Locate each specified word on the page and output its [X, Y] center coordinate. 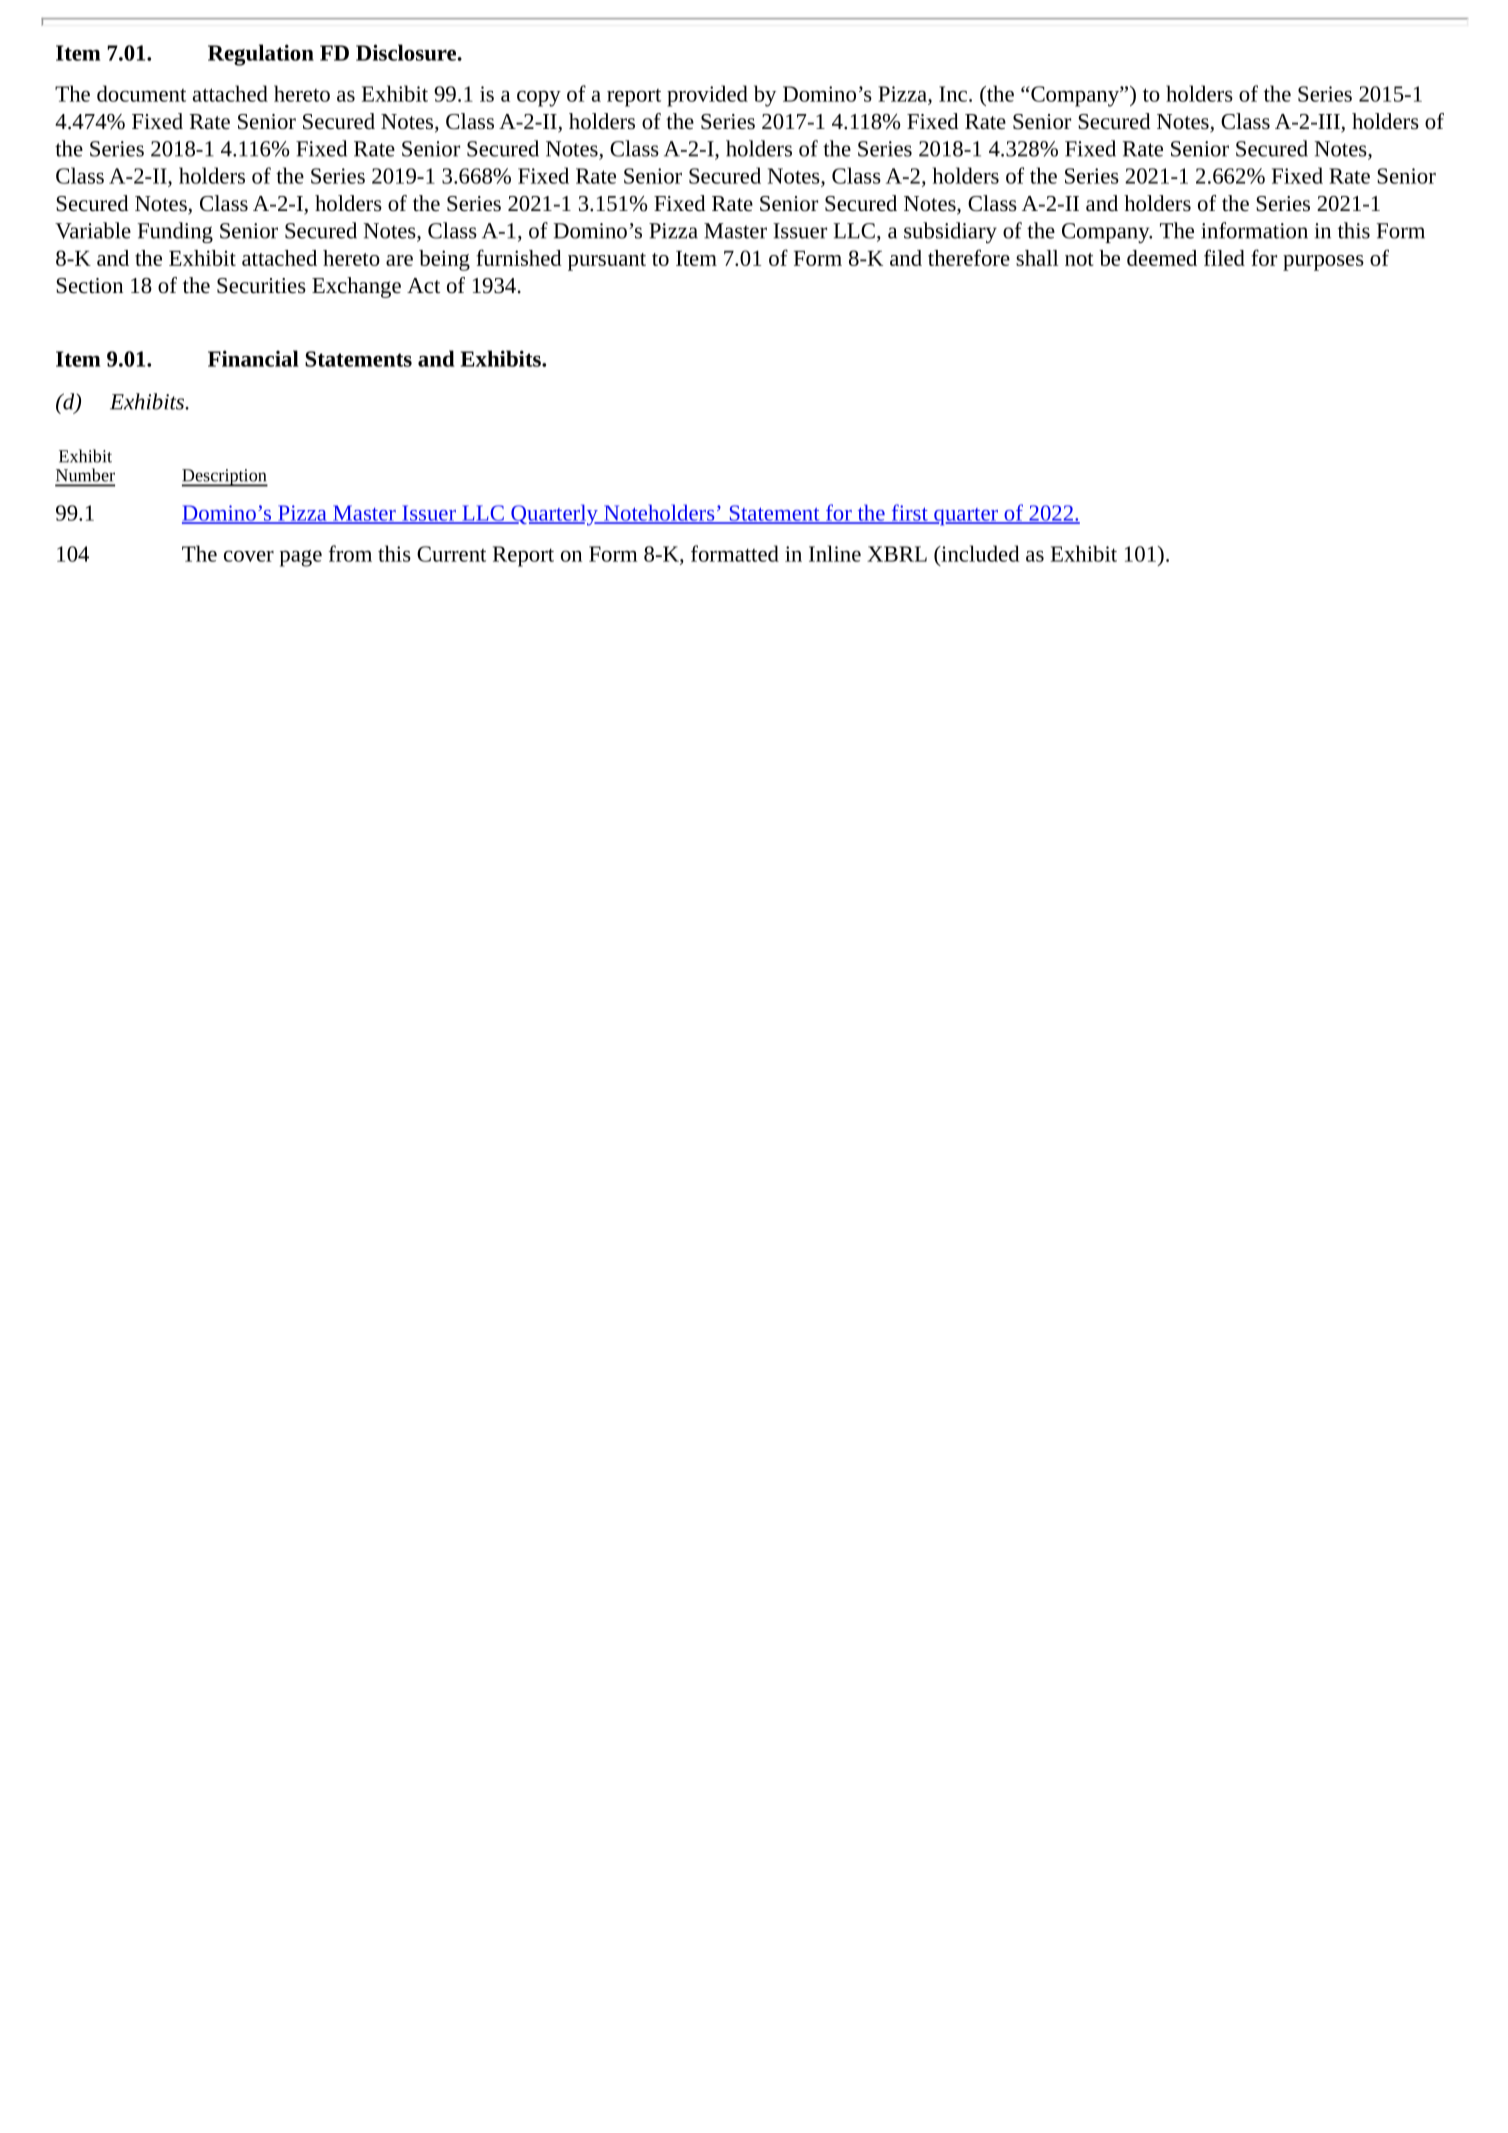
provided [707, 96]
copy [539, 98]
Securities [261, 286]
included [979, 553]
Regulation [261, 55]
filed [1224, 257]
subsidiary [950, 232]
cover [249, 556]
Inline [835, 553]
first [909, 513]
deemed [1162, 258]
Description [225, 478]
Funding [175, 232]
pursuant [607, 262]
